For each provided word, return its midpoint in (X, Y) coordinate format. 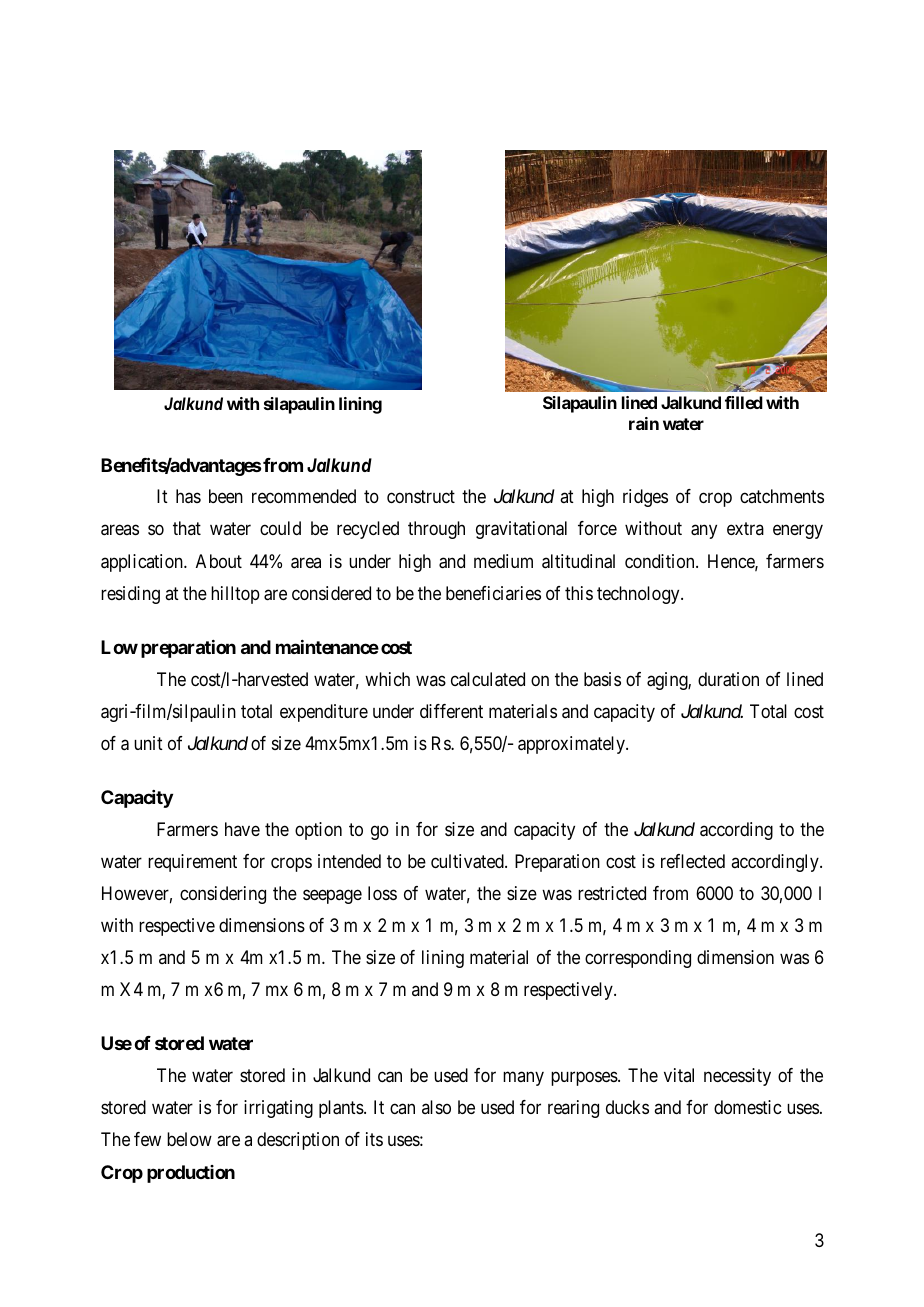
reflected (693, 861)
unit (148, 743)
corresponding (638, 959)
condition (661, 561)
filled (744, 402)
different (451, 711)
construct (421, 497)
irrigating (278, 1109)
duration (728, 679)
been (226, 496)
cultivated (468, 861)
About (219, 561)
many (523, 1078)
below (189, 1139)
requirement (192, 863)
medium (503, 561)
